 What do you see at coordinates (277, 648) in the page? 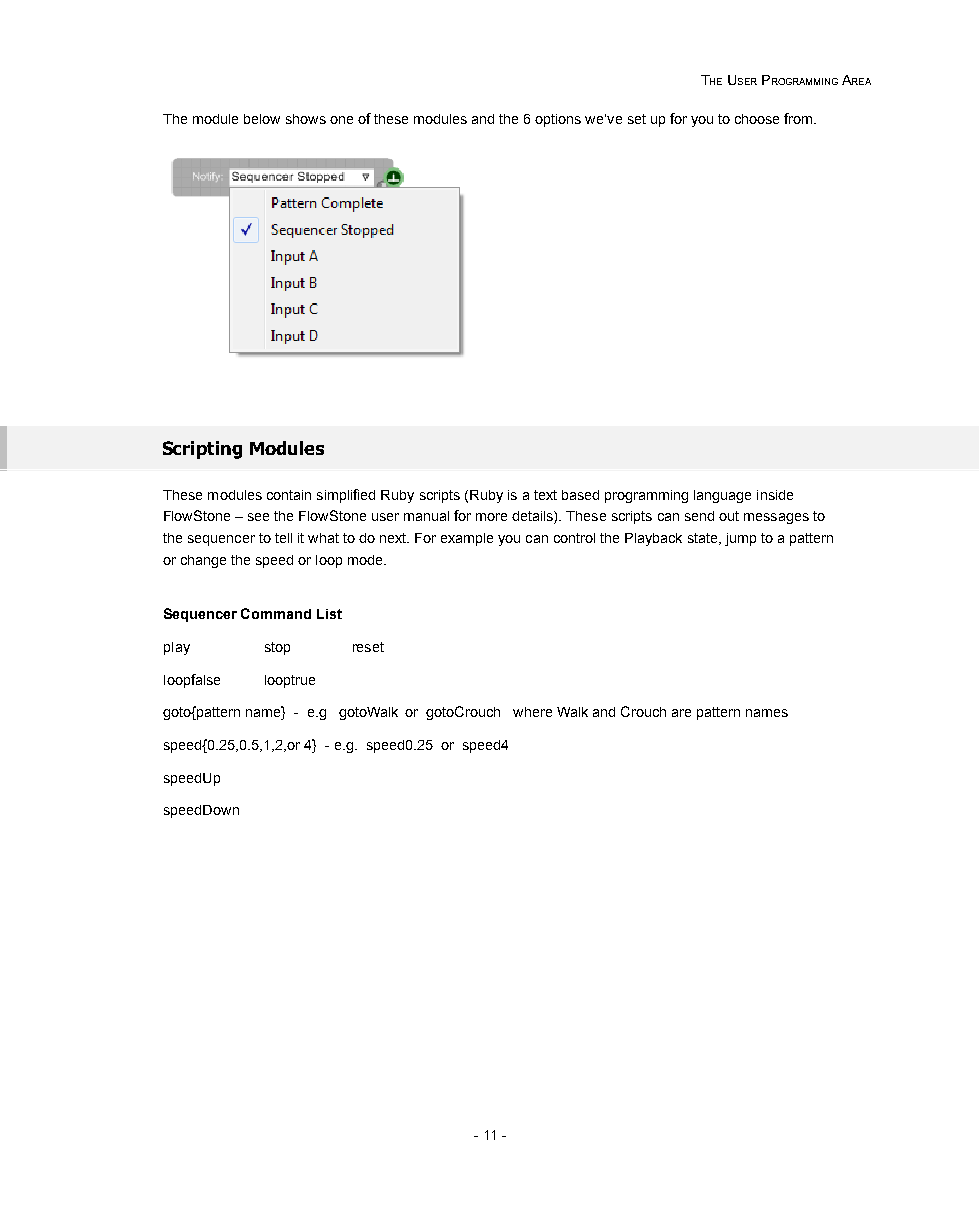
I see `stop` at bounding box center [277, 648].
